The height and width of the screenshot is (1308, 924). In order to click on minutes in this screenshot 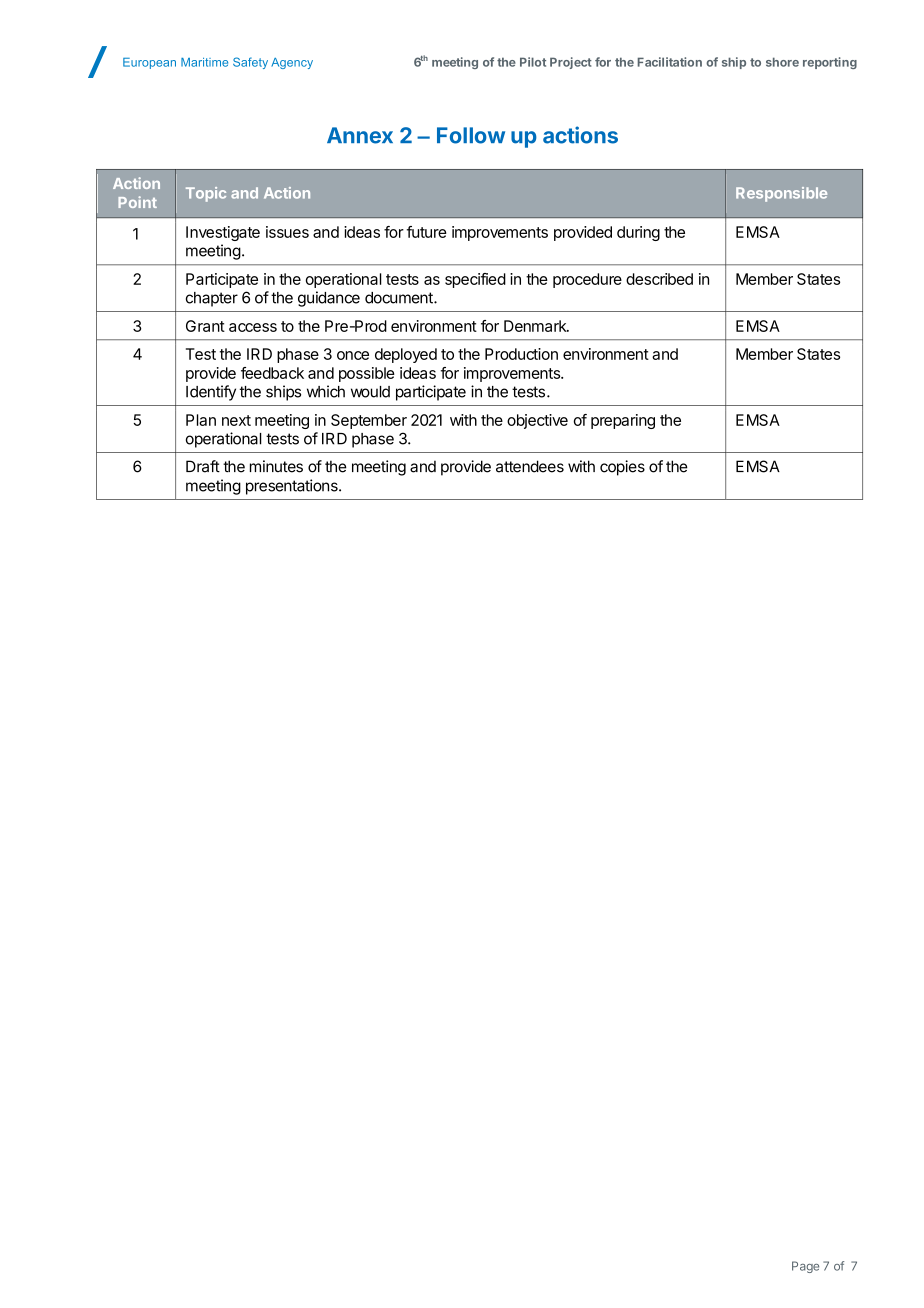, I will do `click(276, 466)`.
